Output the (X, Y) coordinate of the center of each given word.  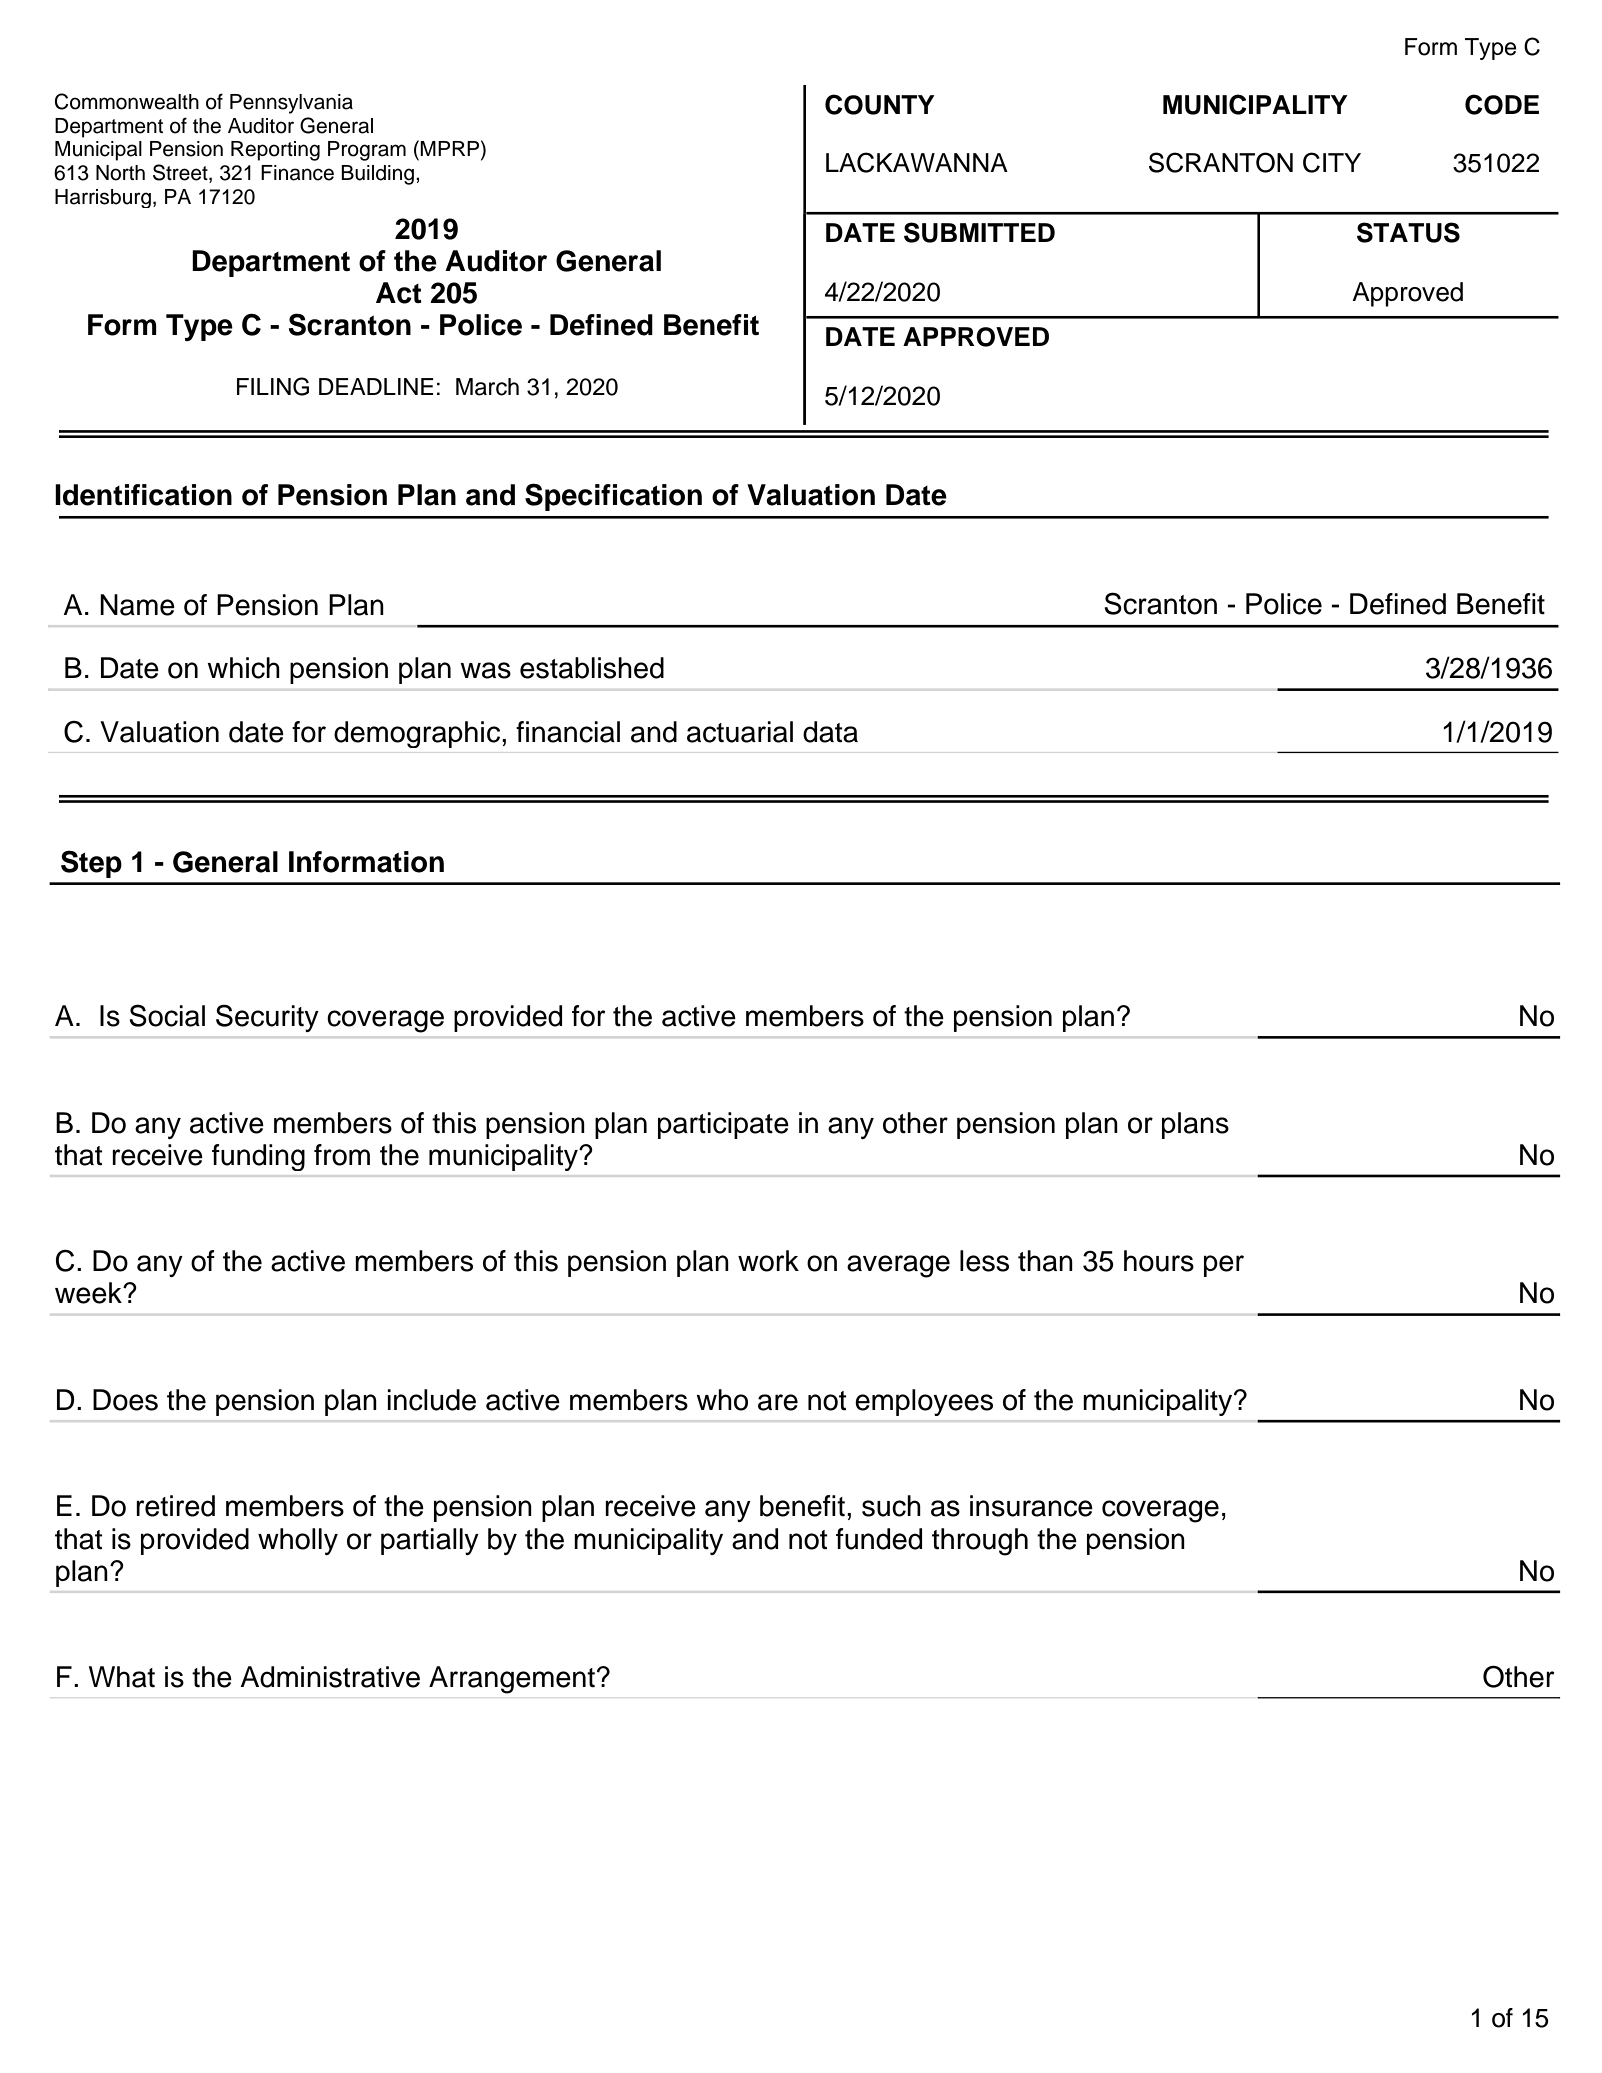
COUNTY (880, 104)
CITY (1332, 162)
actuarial (740, 732)
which (243, 668)
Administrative (330, 1677)
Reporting (275, 151)
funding (258, 1157)
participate (723, 1125)
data (830, 732)
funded (879, 1539)
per (1224, 1266)
